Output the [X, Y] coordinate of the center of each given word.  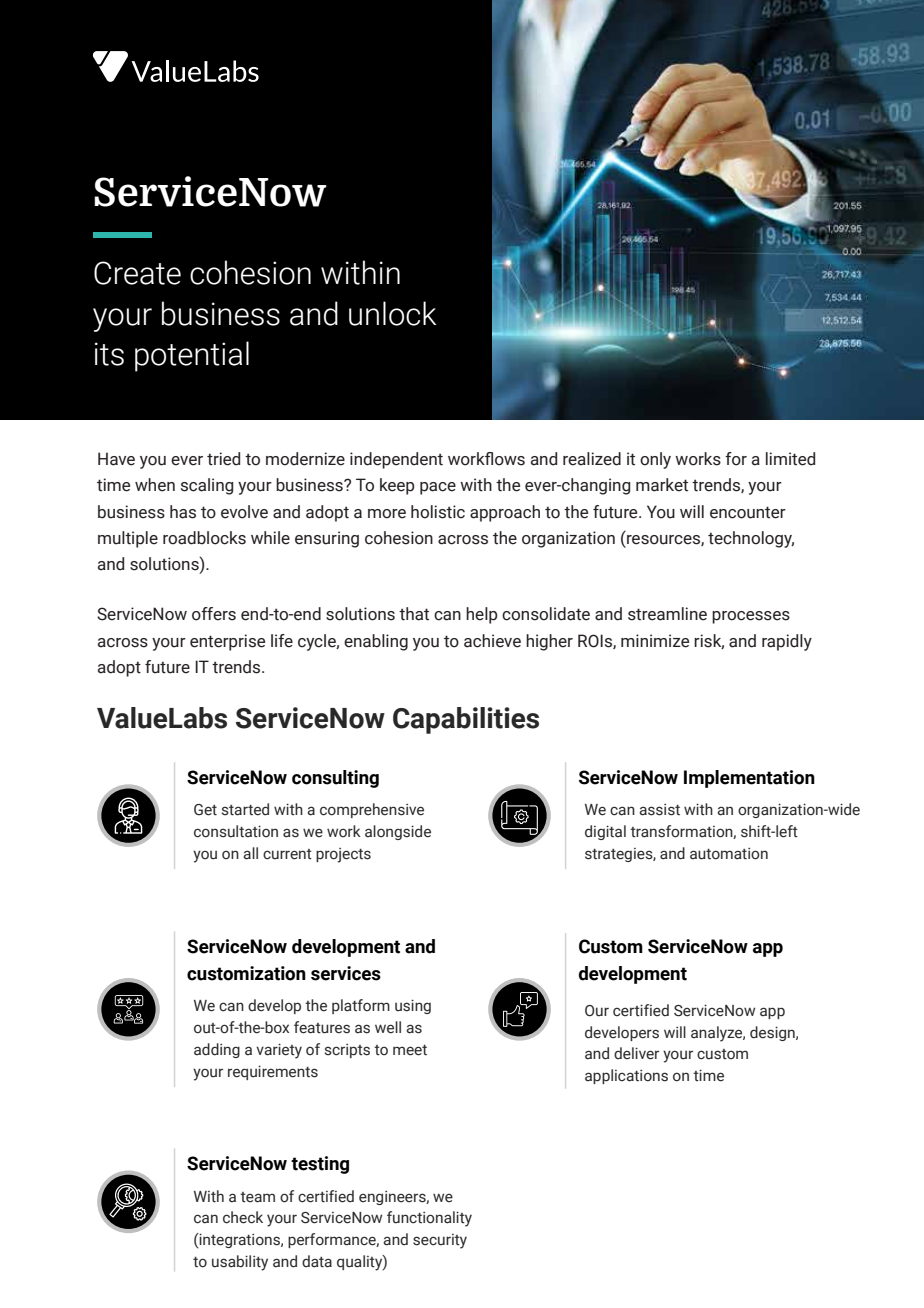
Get [205, 810]
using [413, 1006]
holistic [438, 512]
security [440, 1241]
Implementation [749, 779]
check [243, 1217]
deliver [636, 1053]
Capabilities [466, 720]
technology [751, 539]
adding [217, 1050]
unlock [392, 313]
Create [137, 273]
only [655, 460]
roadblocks [204, 538]
